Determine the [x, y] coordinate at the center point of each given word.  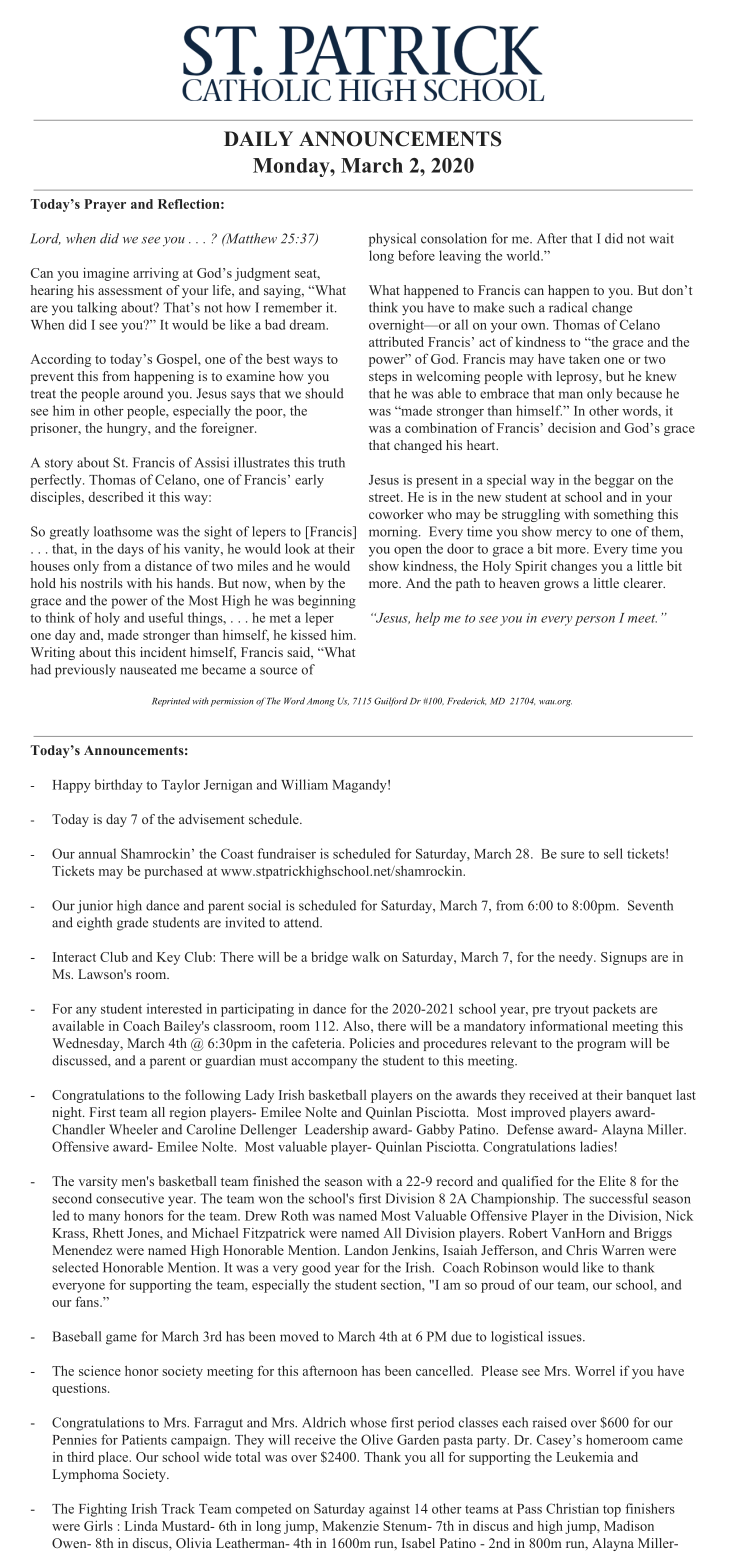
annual [97, 853]
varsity [98, 1182]
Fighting [103, 1510]
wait [661, 238]
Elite [612, 1181]
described [116, 497]
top [612, 1511]
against [389, 1510]
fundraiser [286, 853]
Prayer [105, 205]
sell [613, 853]
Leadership [336, 1131]
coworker [396, 514]
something [624, 515]
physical [392, 240]
